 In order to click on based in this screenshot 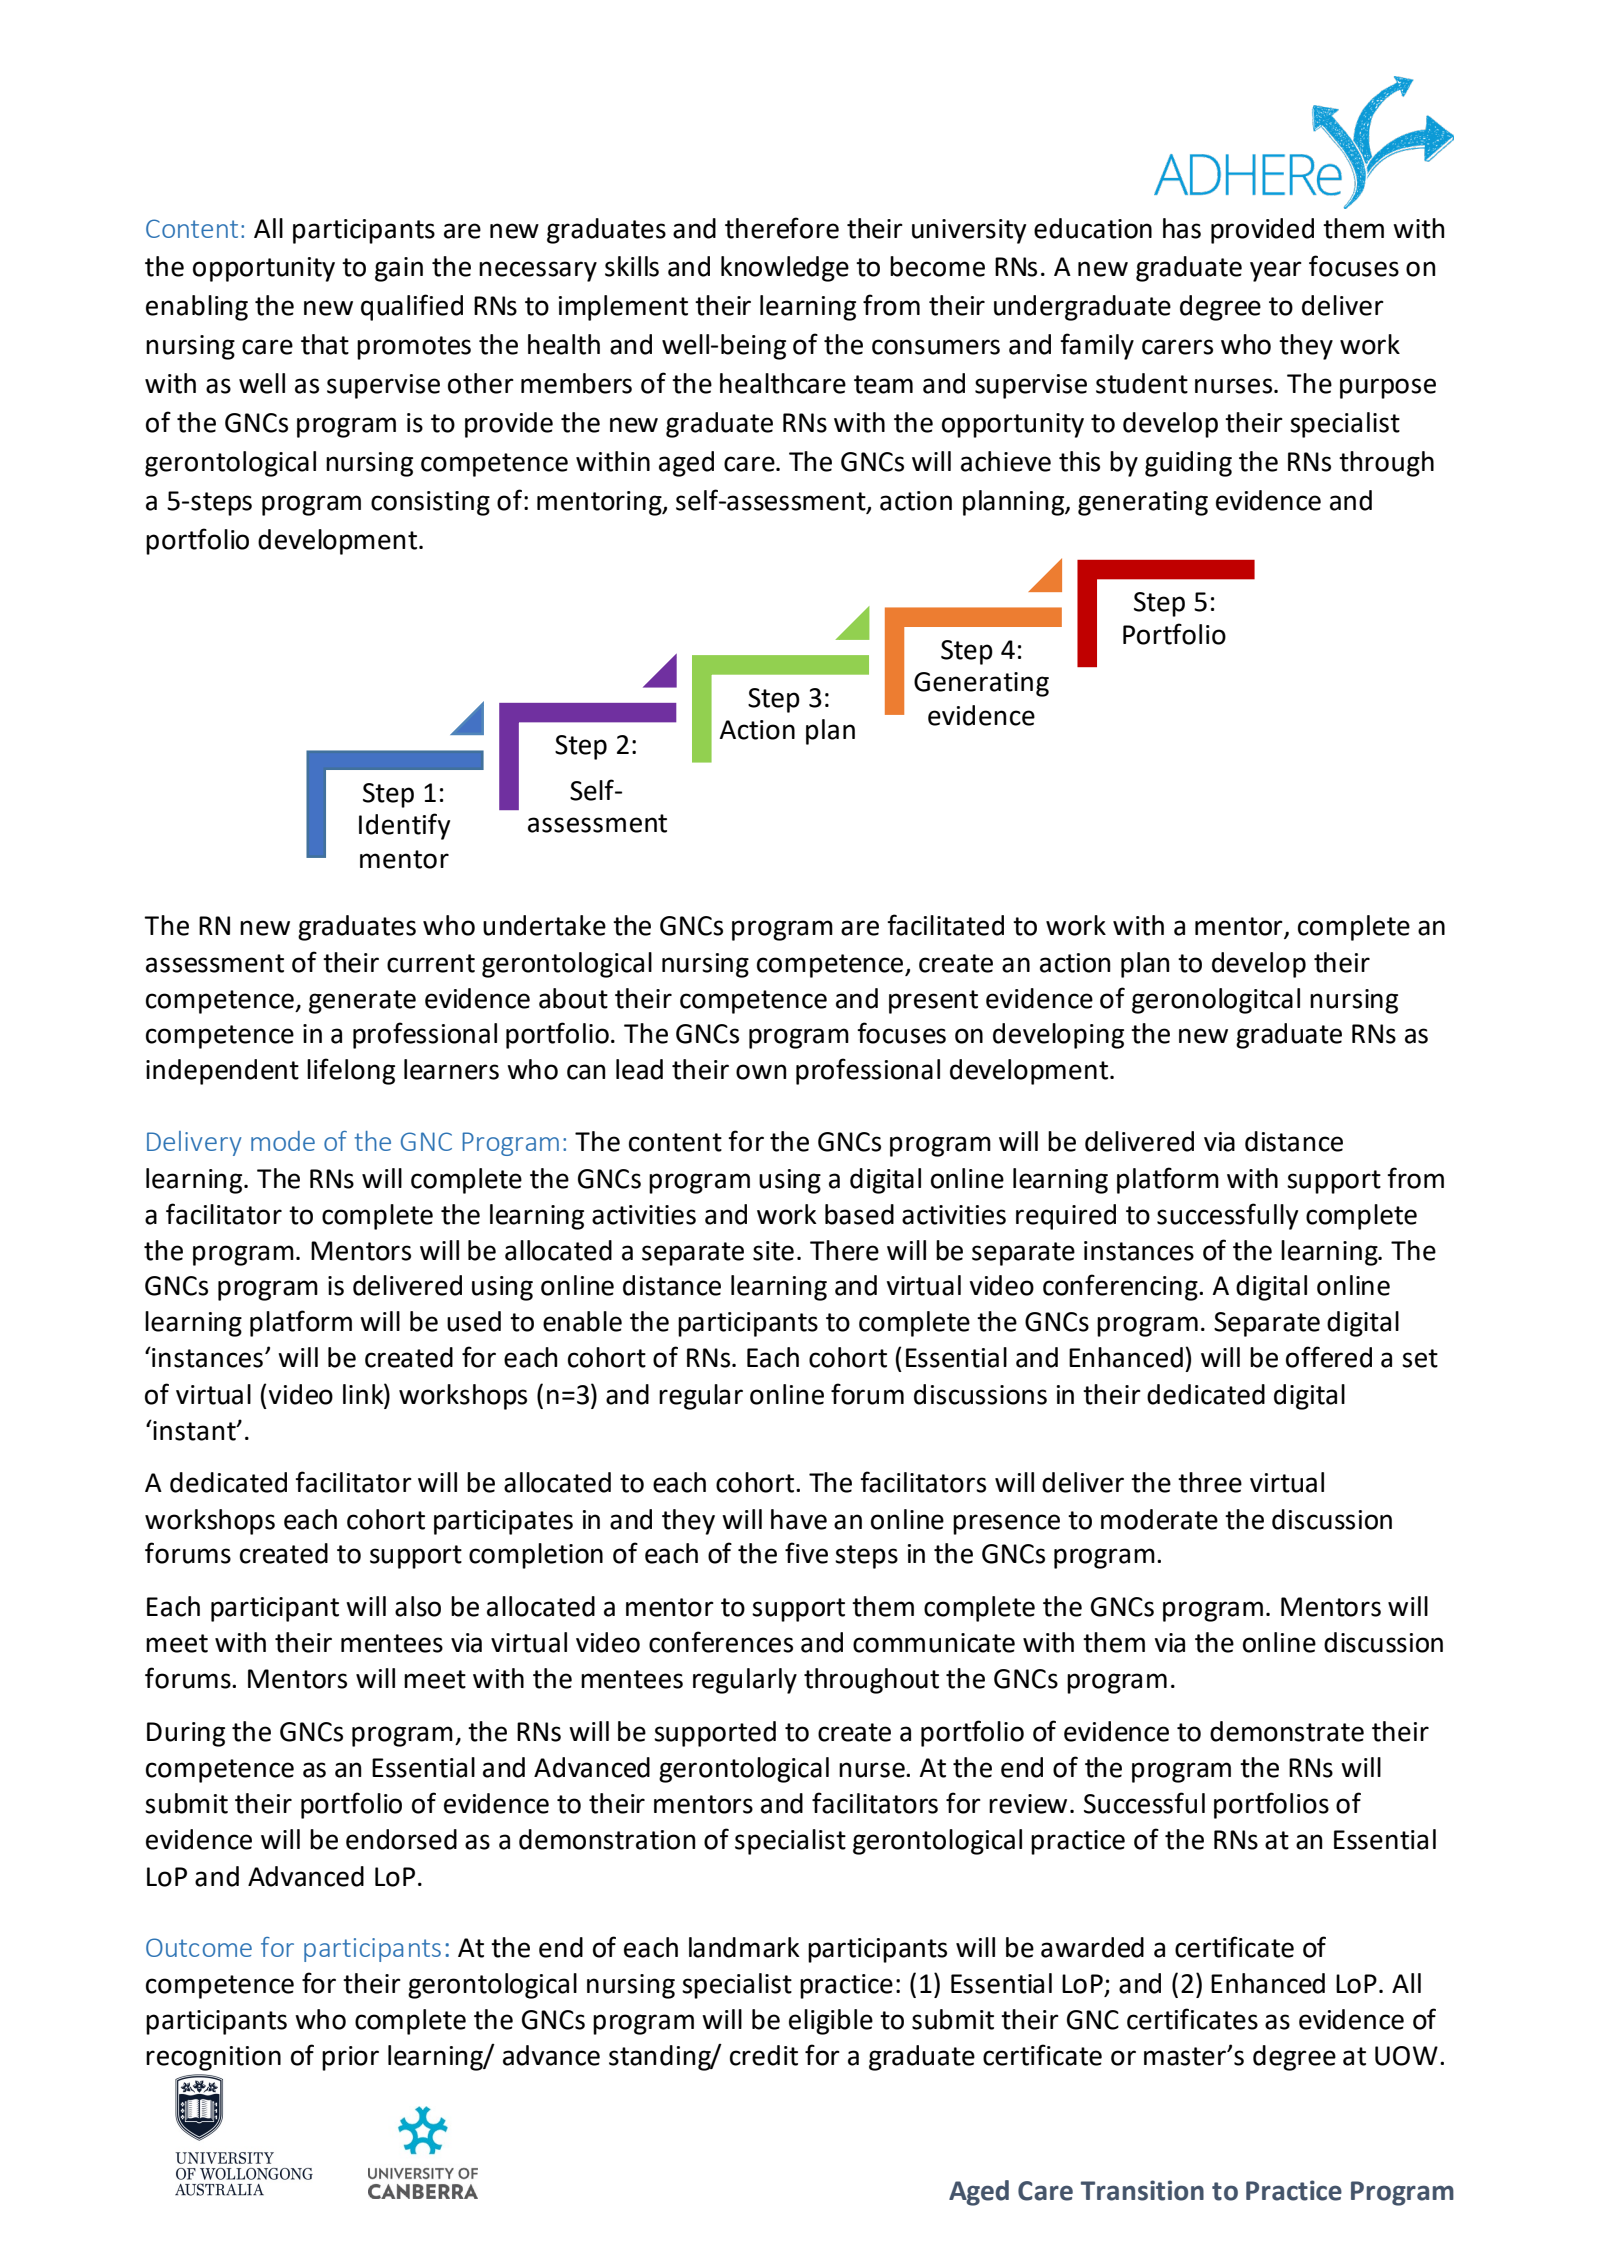, I will do `click(859, 1214)`.
